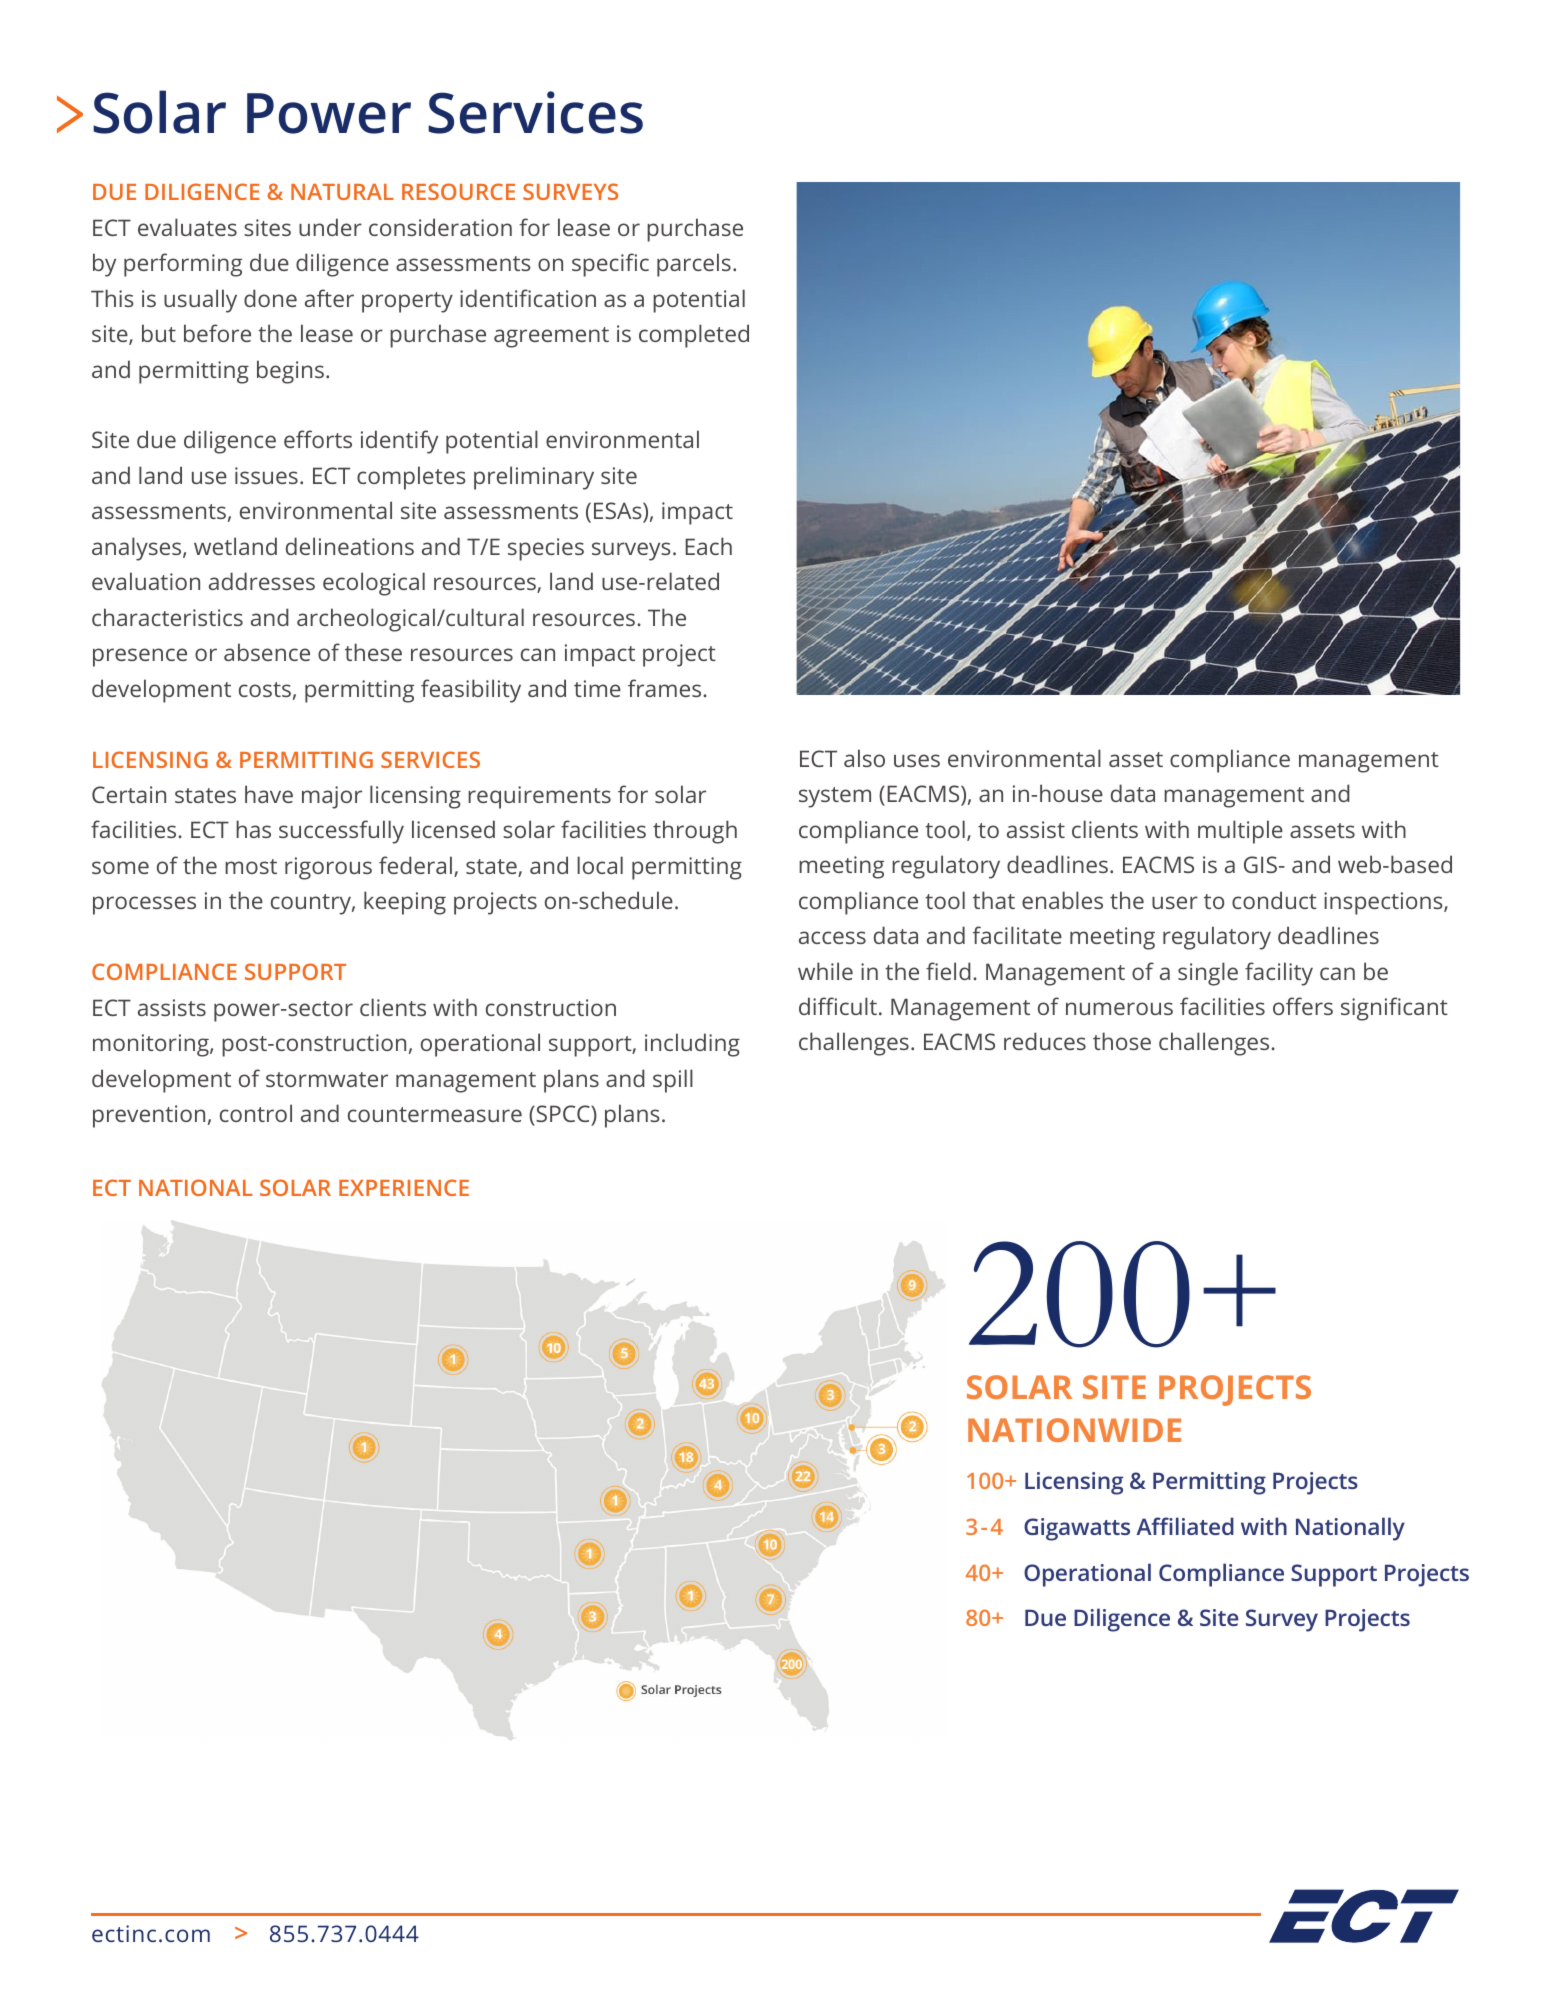  What do you see at coordinates (330, 227) in the screenshot?
I see `under` at bounding box center [330, 227].
